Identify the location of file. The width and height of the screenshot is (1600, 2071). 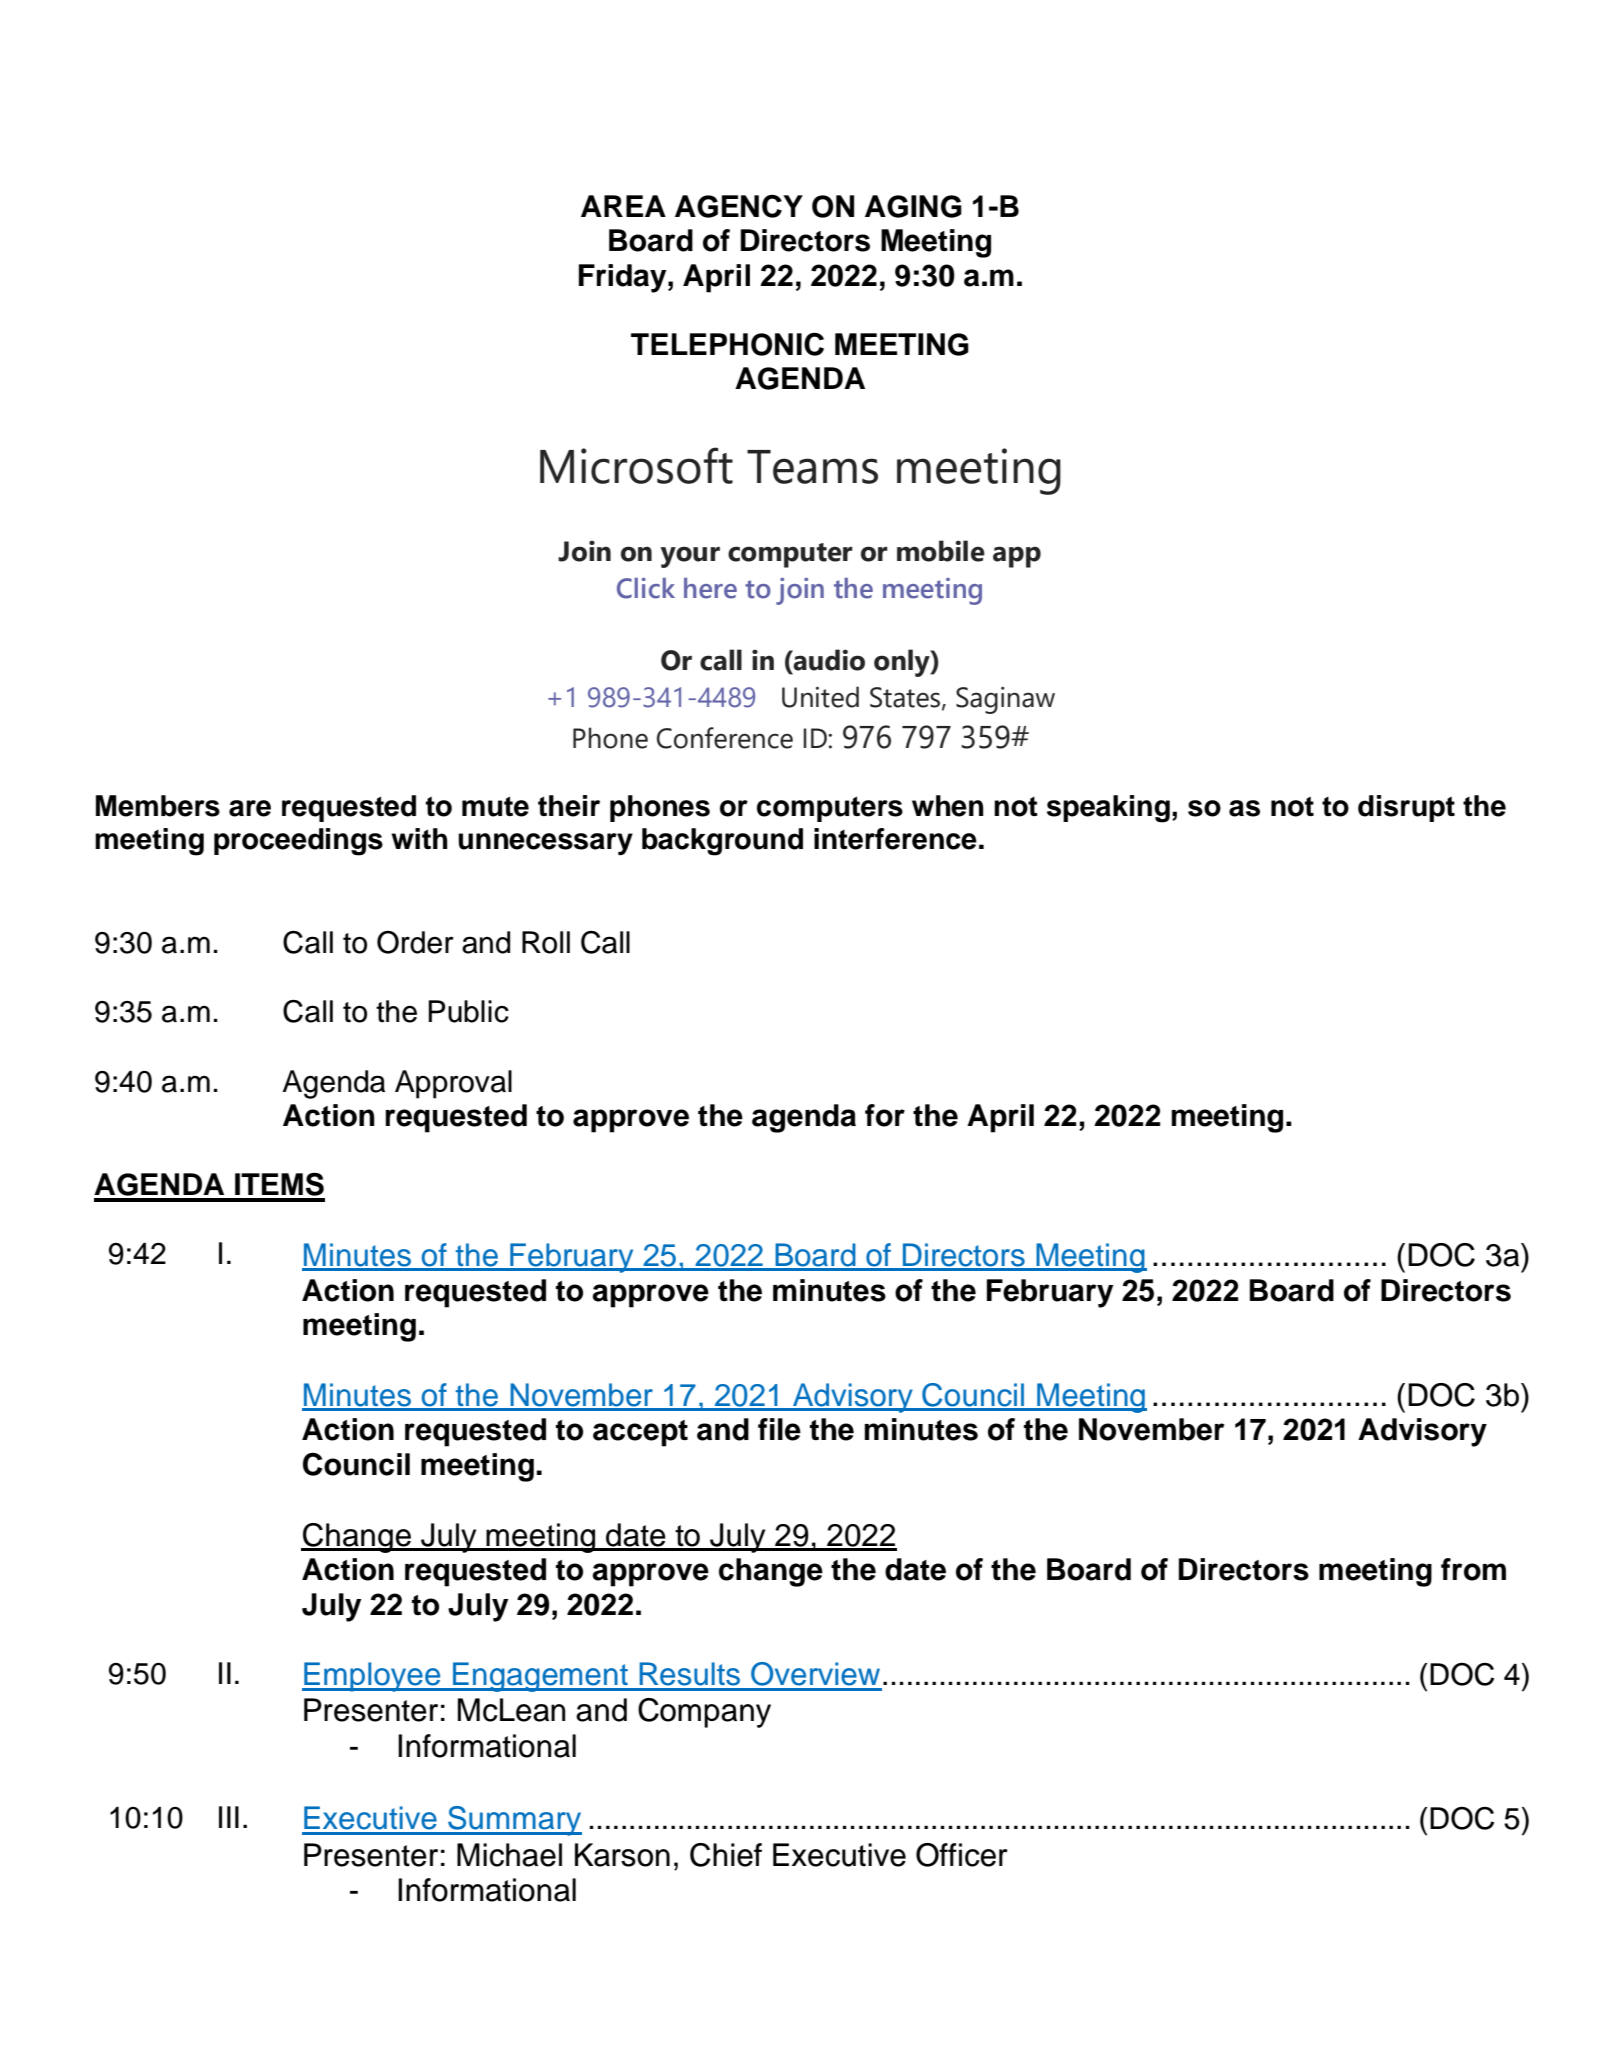
(779, 1429).
